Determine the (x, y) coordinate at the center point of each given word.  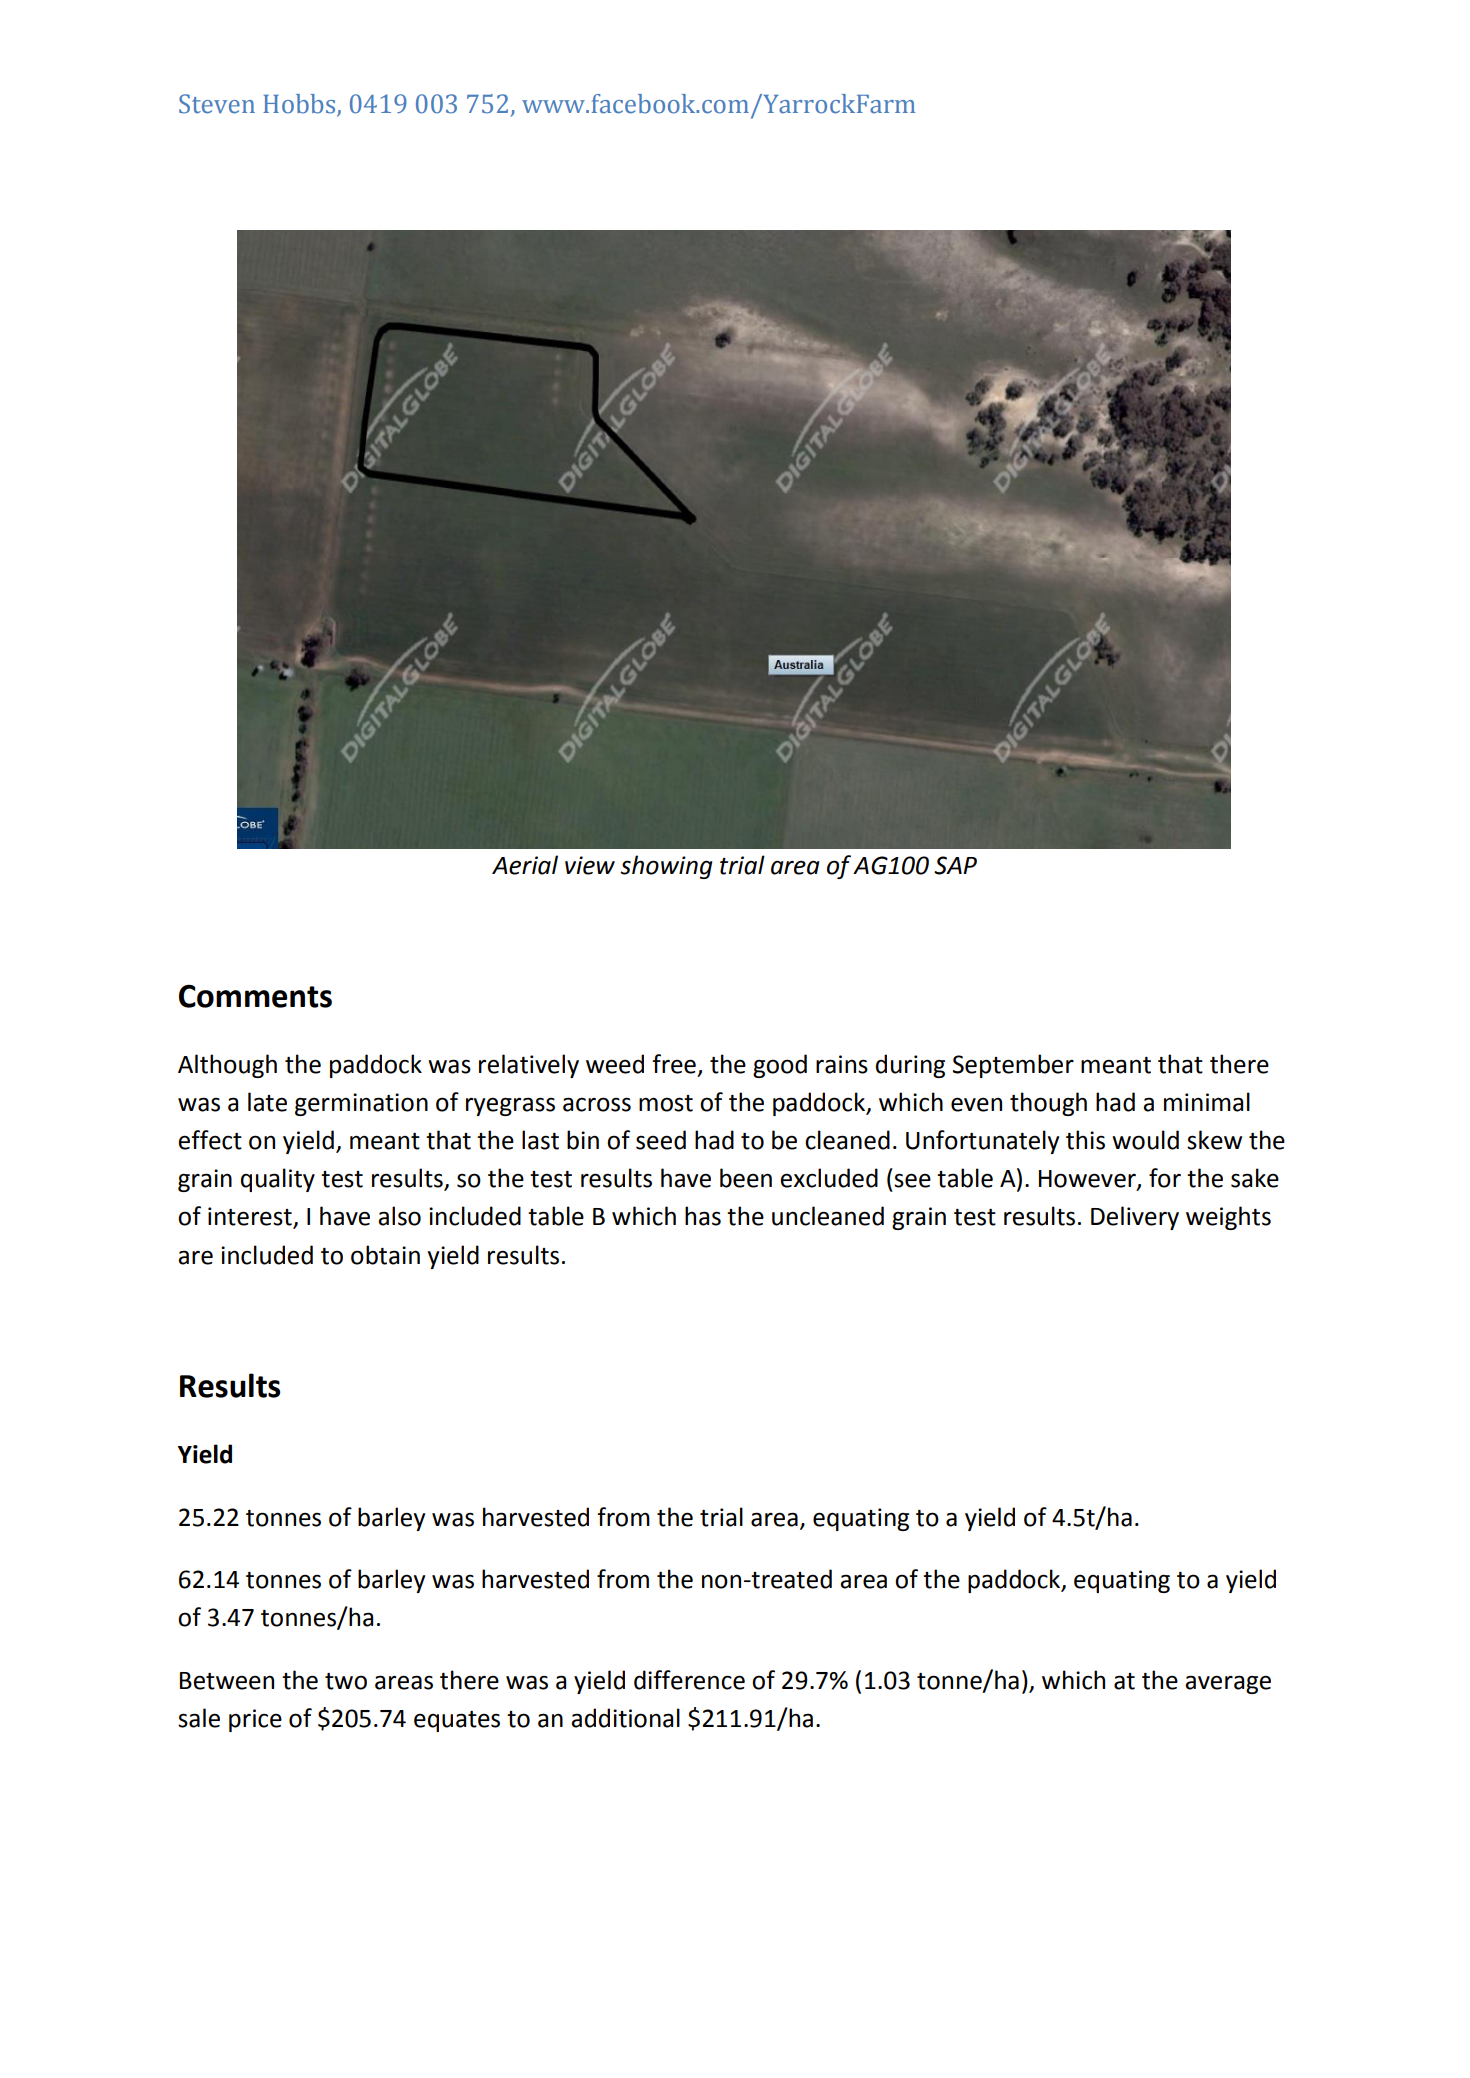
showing (666, 867)
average (1228, 1684)
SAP (955, 865)
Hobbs (300, 105)
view (590, 865)
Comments (255, 996)
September (1013, 1066)
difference (689, 1680)
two (346, 1681)
